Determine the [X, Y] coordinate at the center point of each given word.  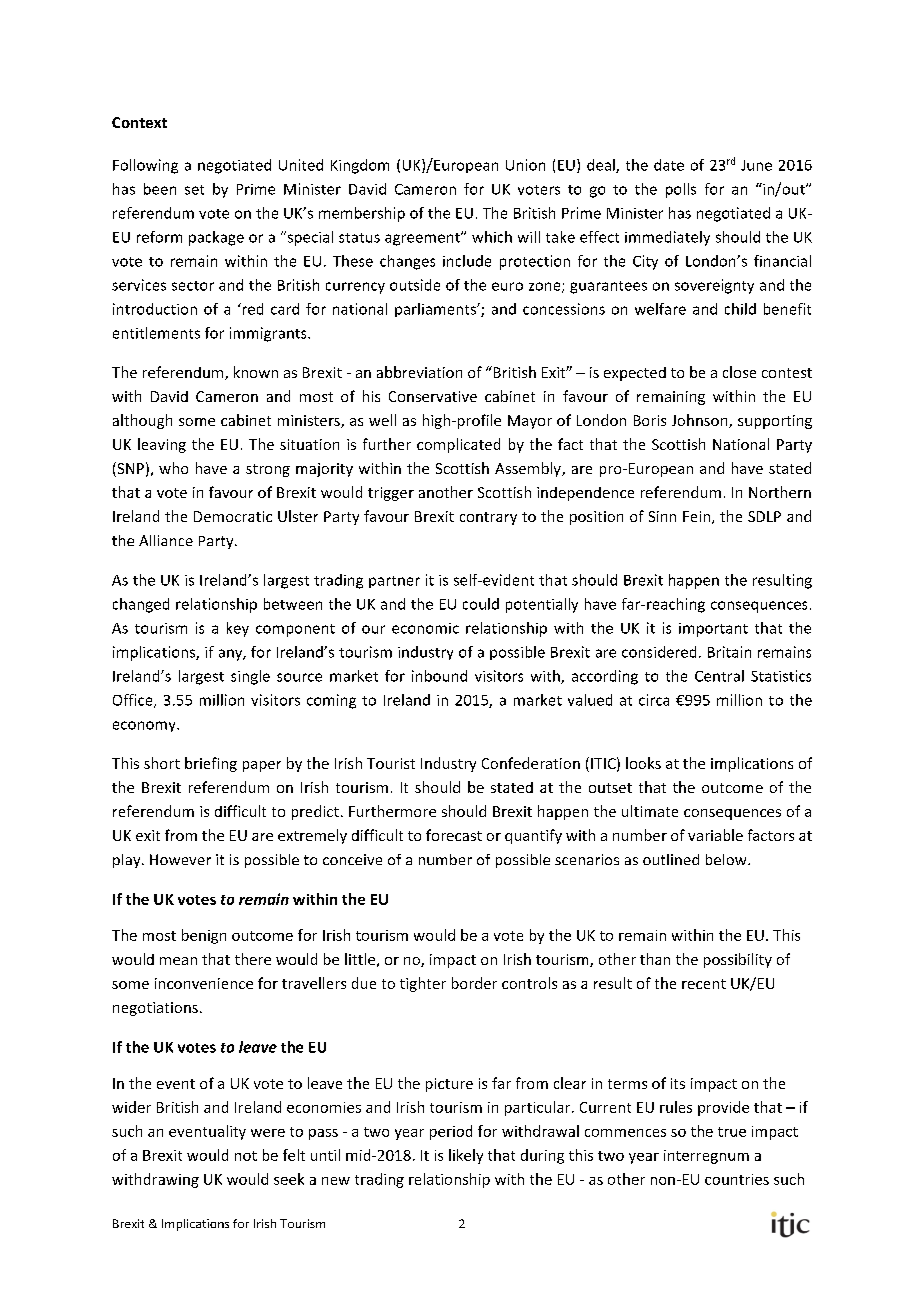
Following [145, 166]
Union [525, 165]
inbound [439, 676]
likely [466, 1156]
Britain [729, 652]
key [238, 629]
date [669, 165]
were [268, 1133]
